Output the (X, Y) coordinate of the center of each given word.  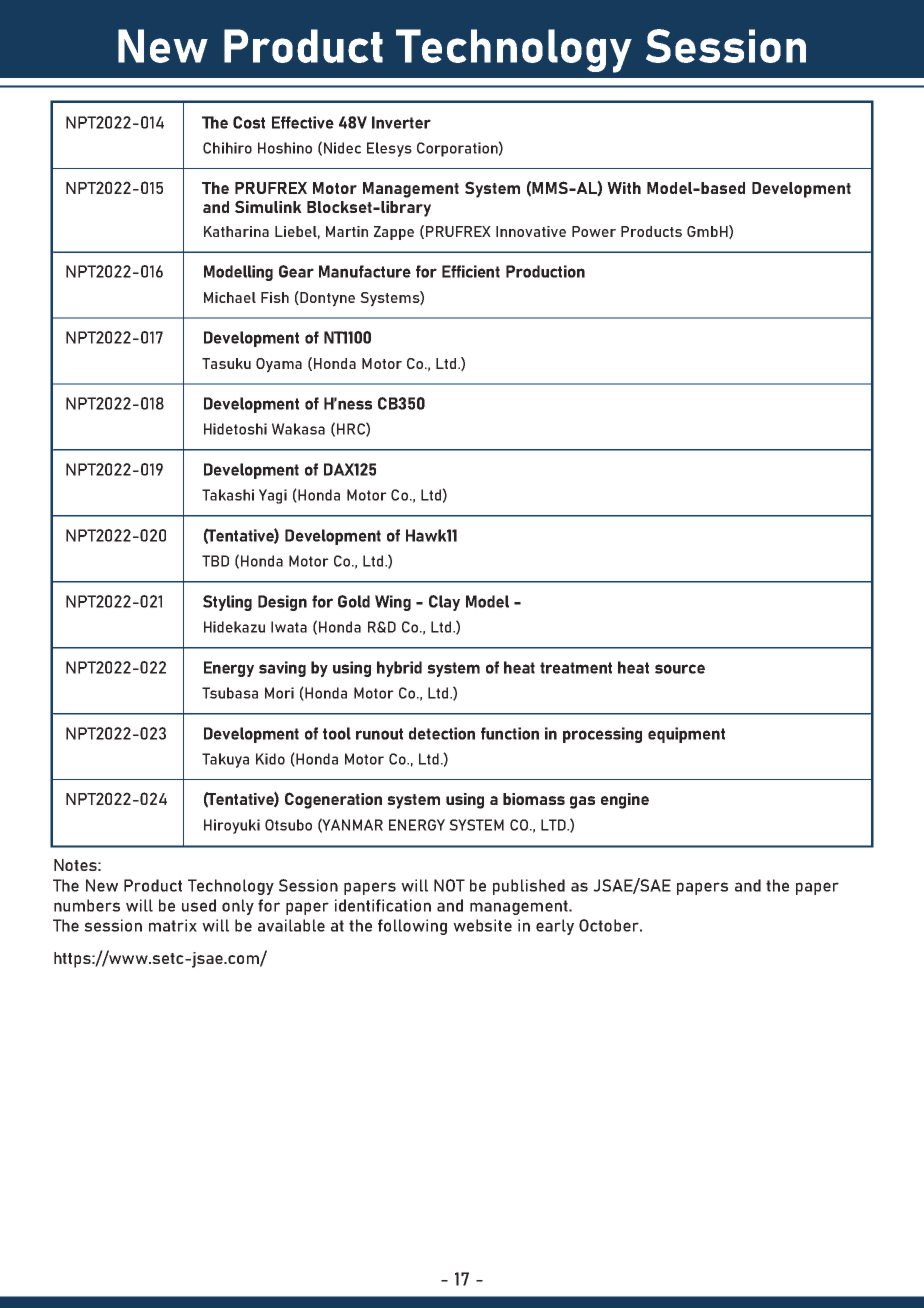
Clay (444, 603)
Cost (249, 122)
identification (383, 905)
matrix (173, 925)
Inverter (401, 122)
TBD (215, 561)
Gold (354, 601)
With (624, 188)
